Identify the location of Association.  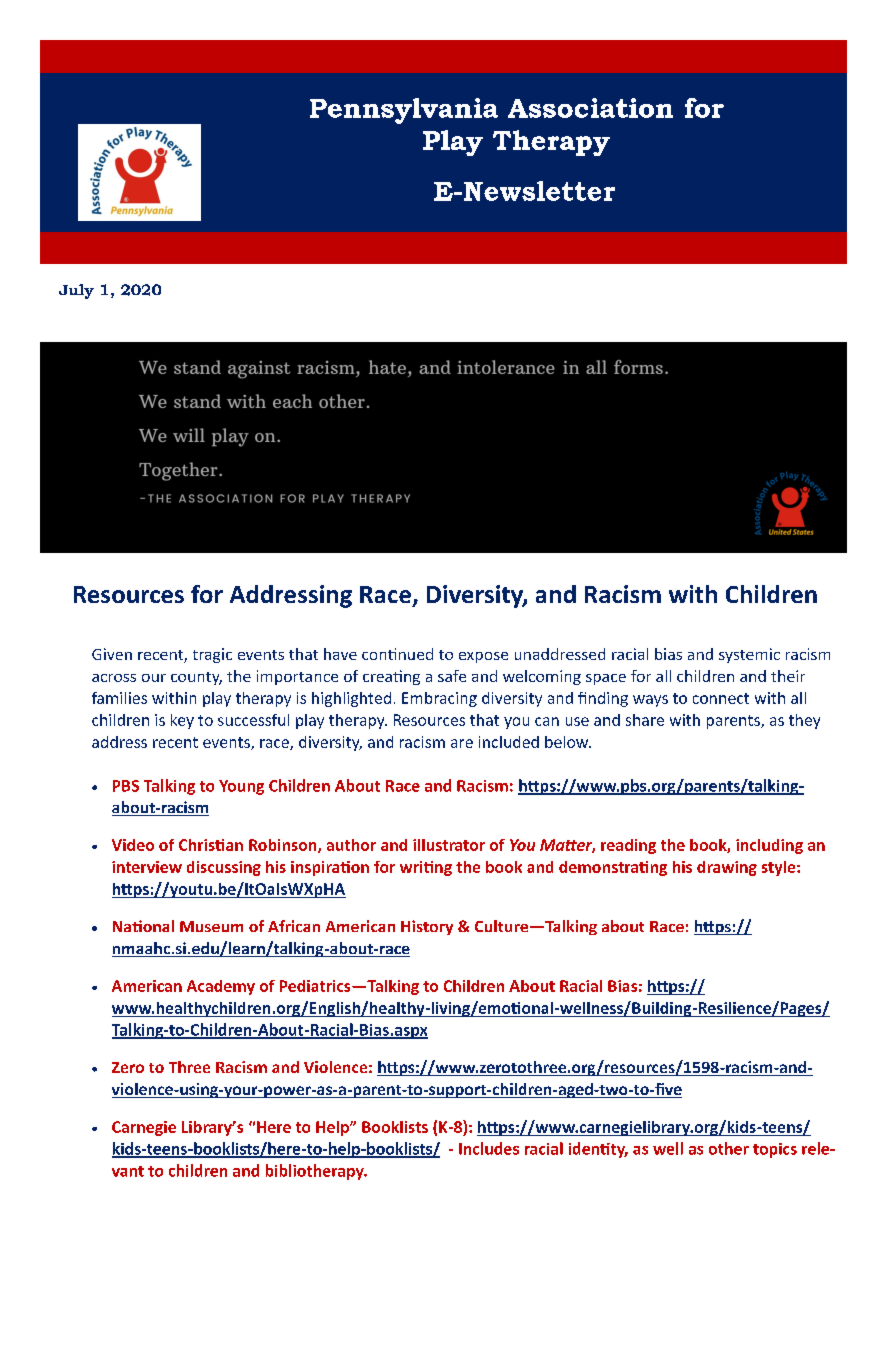
(590, 108).
